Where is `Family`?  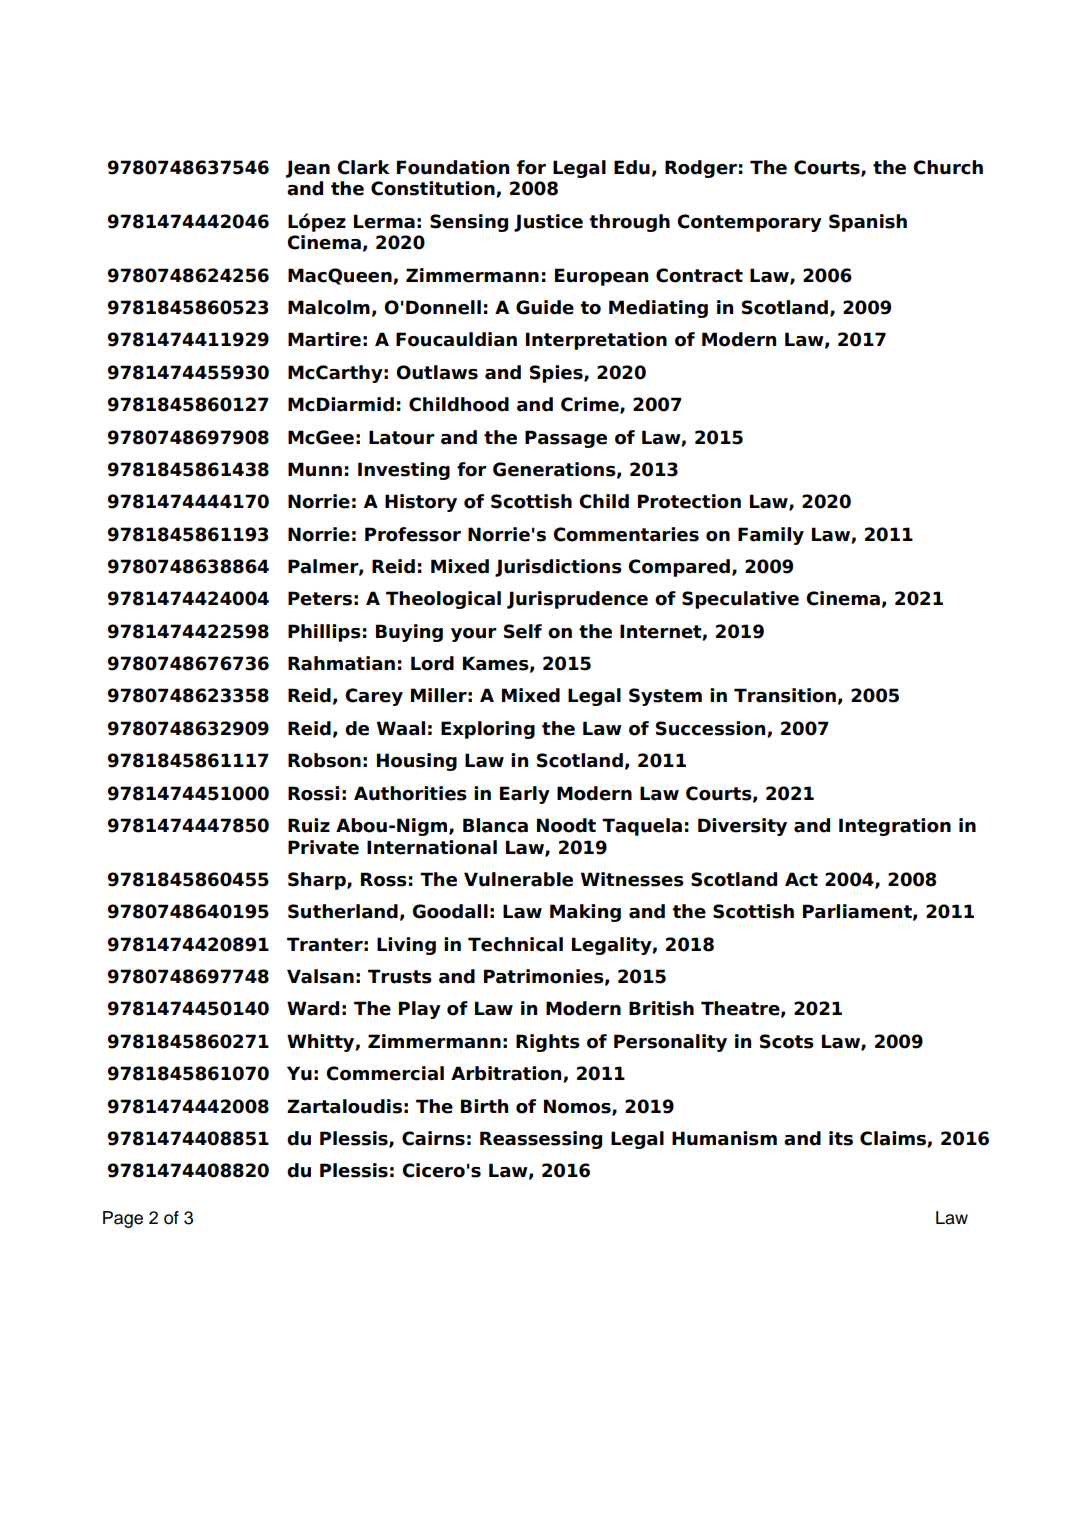
Family is located at coordinates (771, 536).
